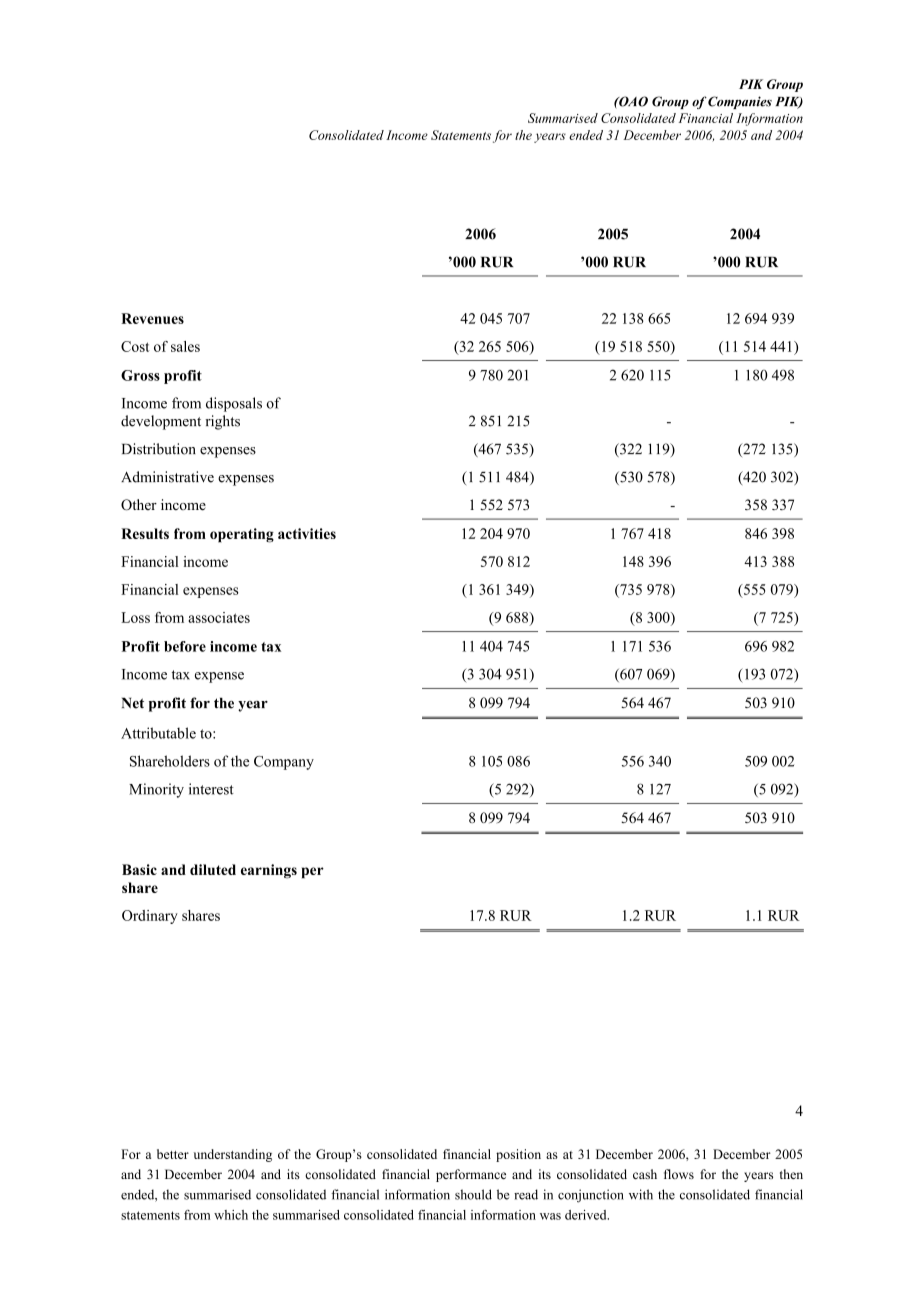 This page has width=924, height=1308. What do you see at coordinates (269, 871) in the page?
I see `earnings` at bounding box center [269, 871].
